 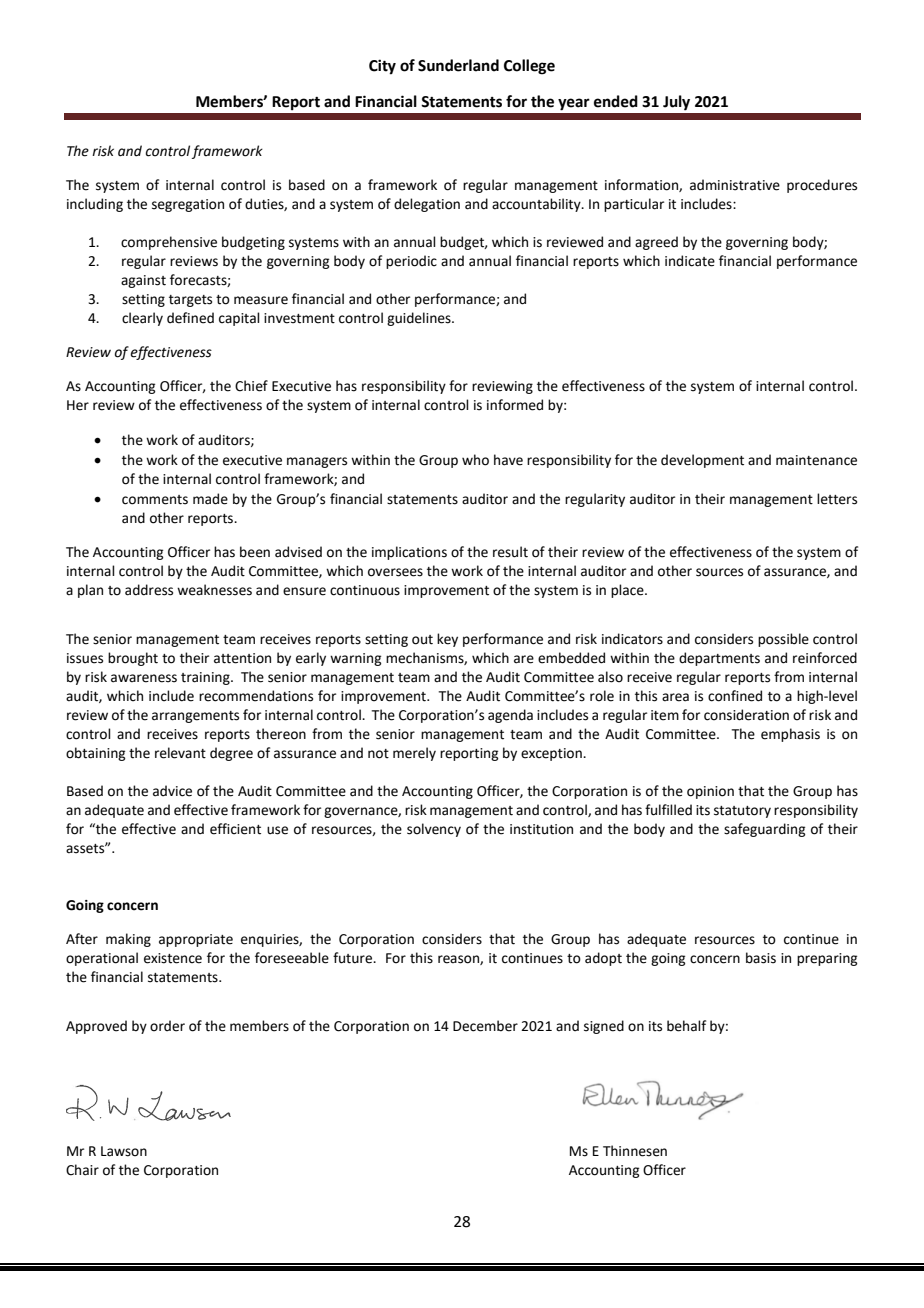 What do you see at coordinates (149, 590) in the screenshot?
I see `address` at bounding box center [149, 590].
